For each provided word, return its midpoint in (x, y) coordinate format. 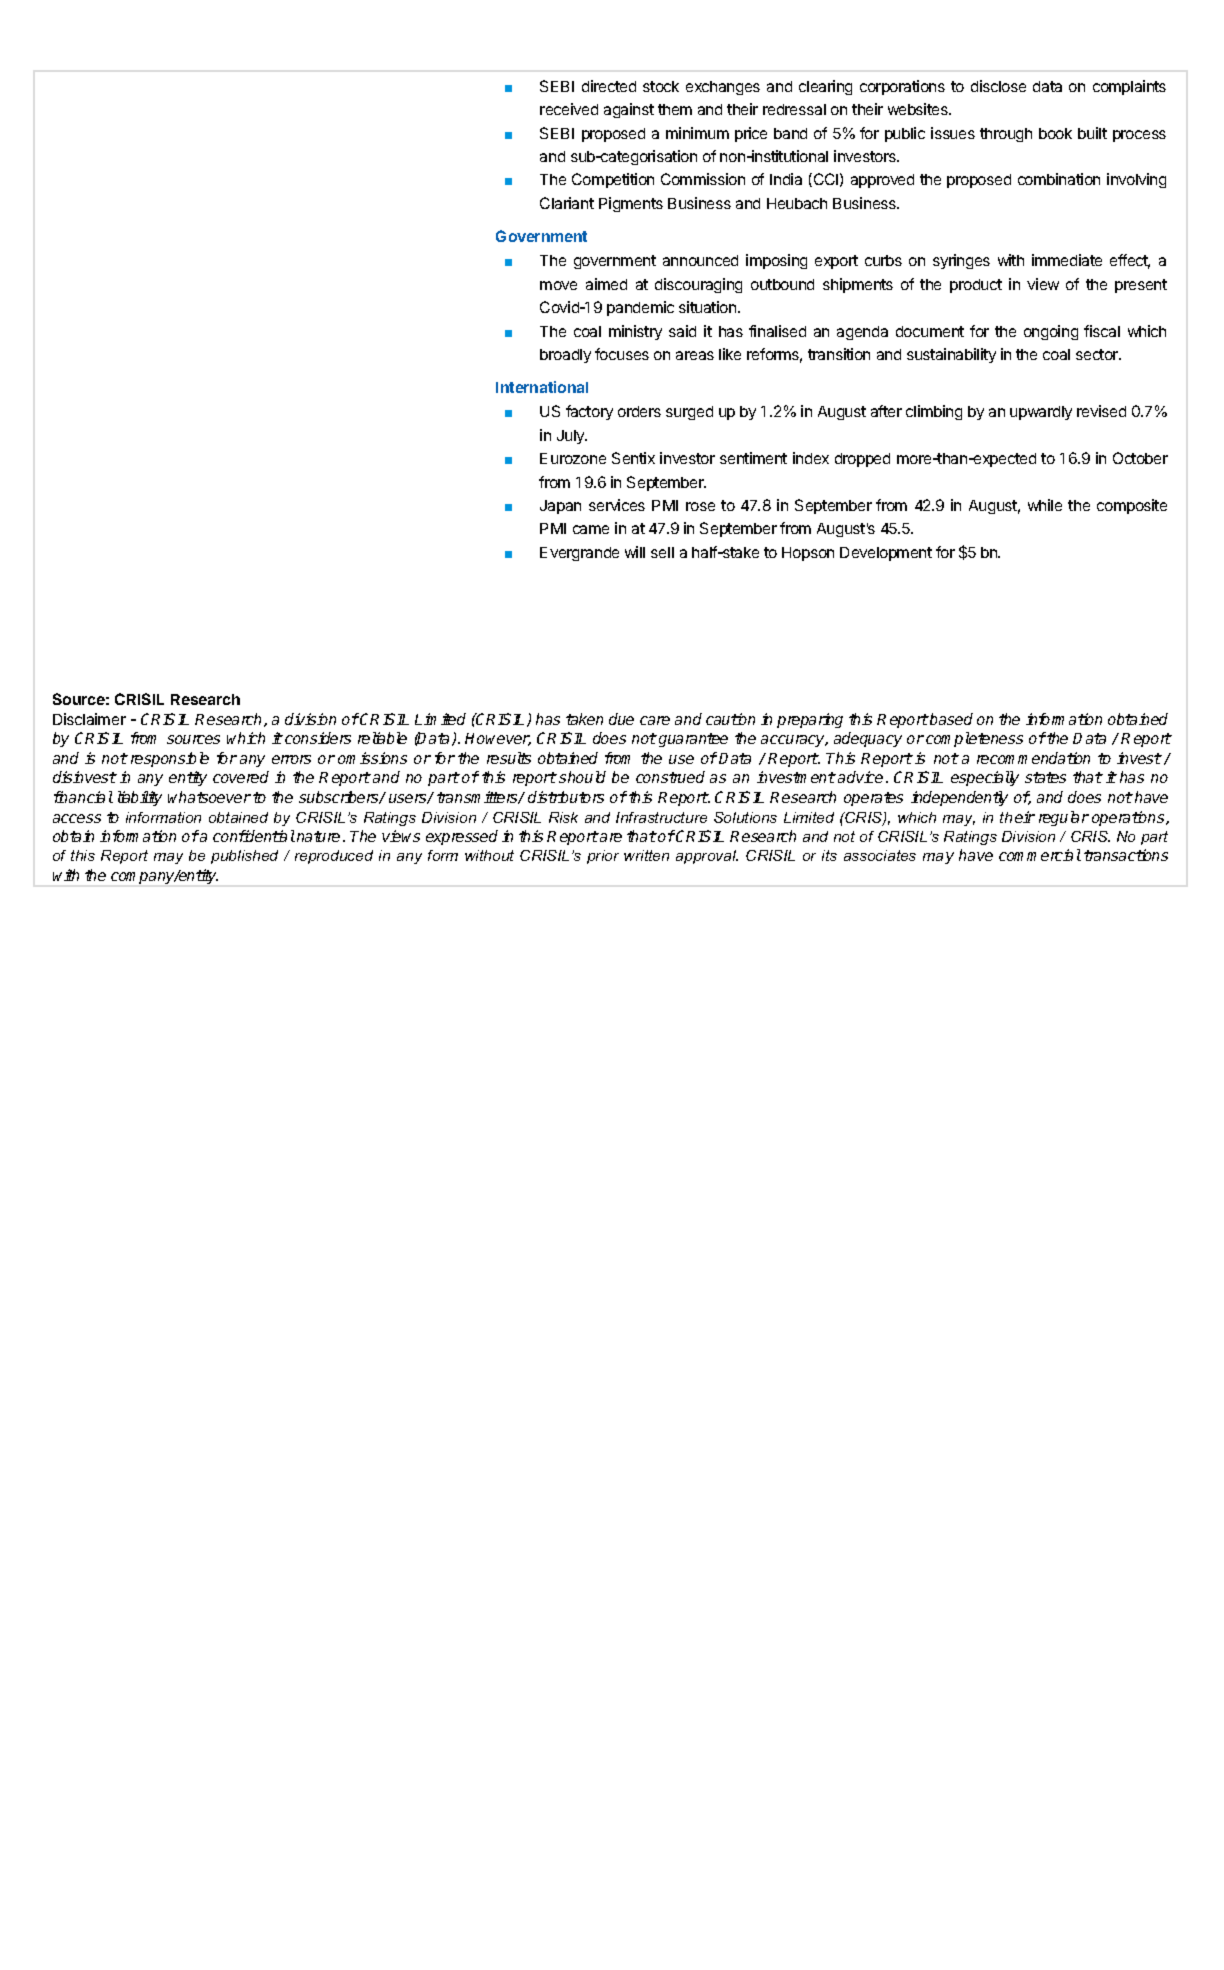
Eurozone (573, 458)
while (1045, 505)
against (629, 110)
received (569, 109)
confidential (254, 836)
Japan (560, 507)
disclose (998, 86)
